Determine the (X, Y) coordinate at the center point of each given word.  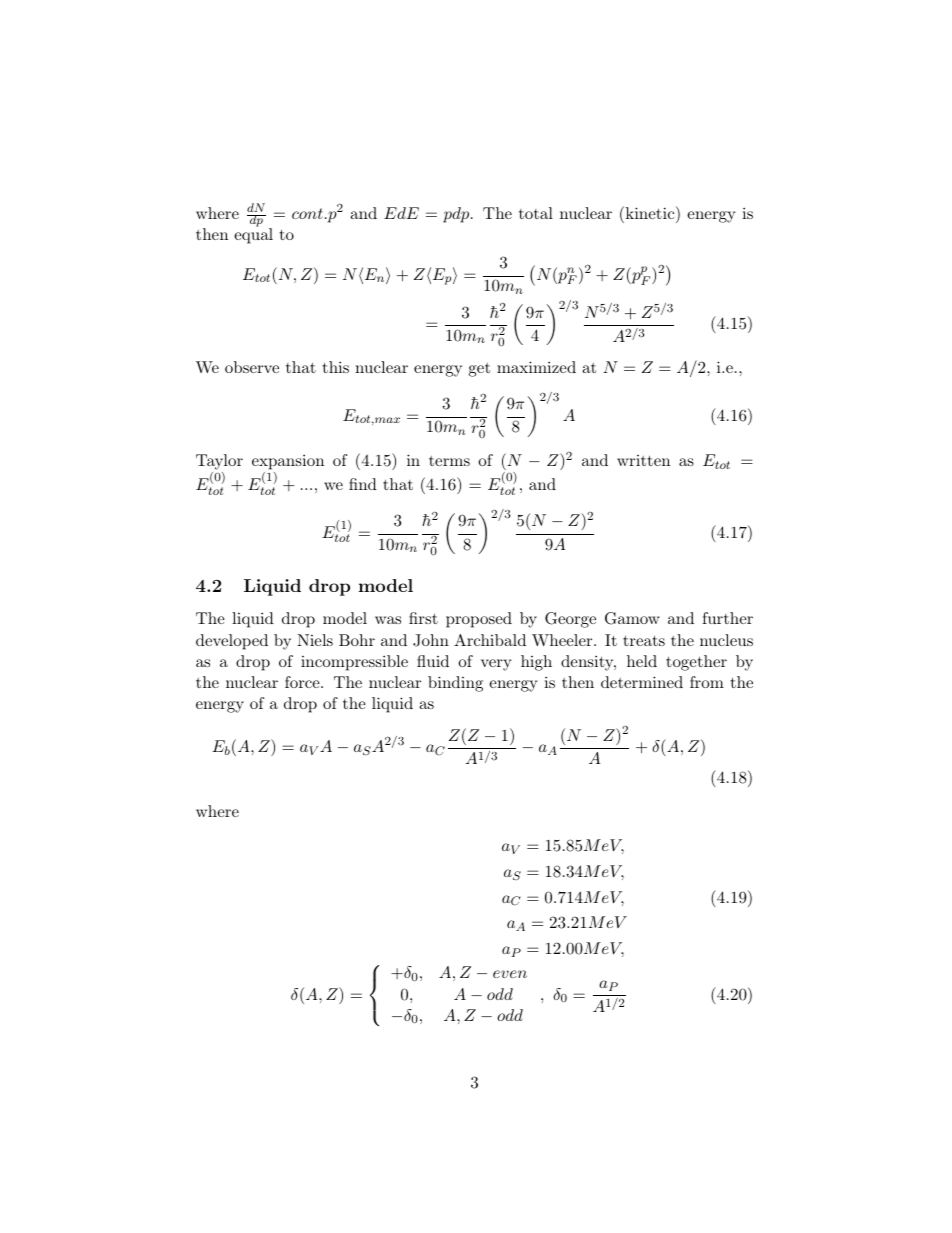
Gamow (632, 618)
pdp (457, 215)
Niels (315, 640)
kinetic (650, 212)
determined (642, 682)
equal (253, 235)
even (510, 974)
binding (455, 684)
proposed (479, 620)
